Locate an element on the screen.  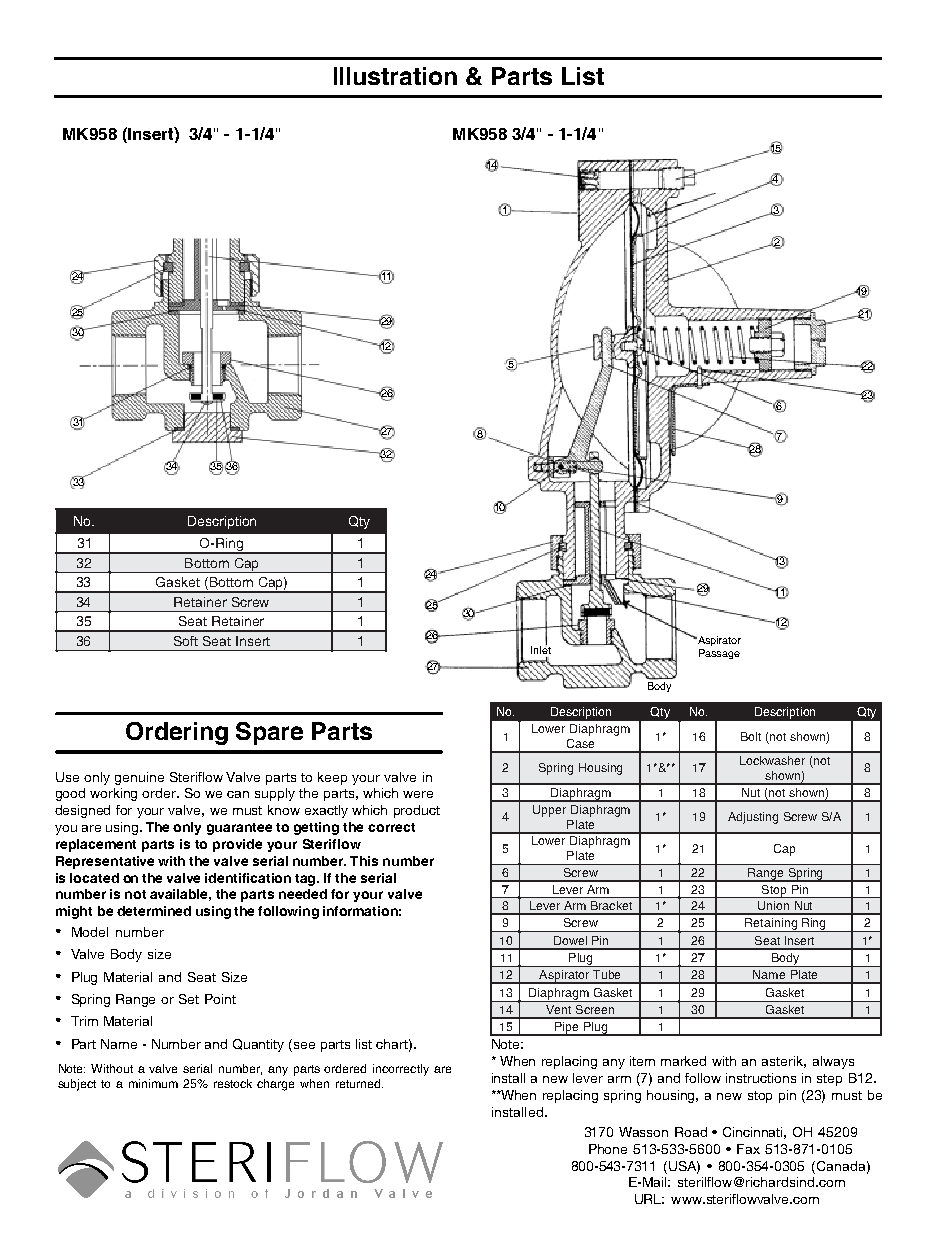
were is located at coordinates (418, 794).
